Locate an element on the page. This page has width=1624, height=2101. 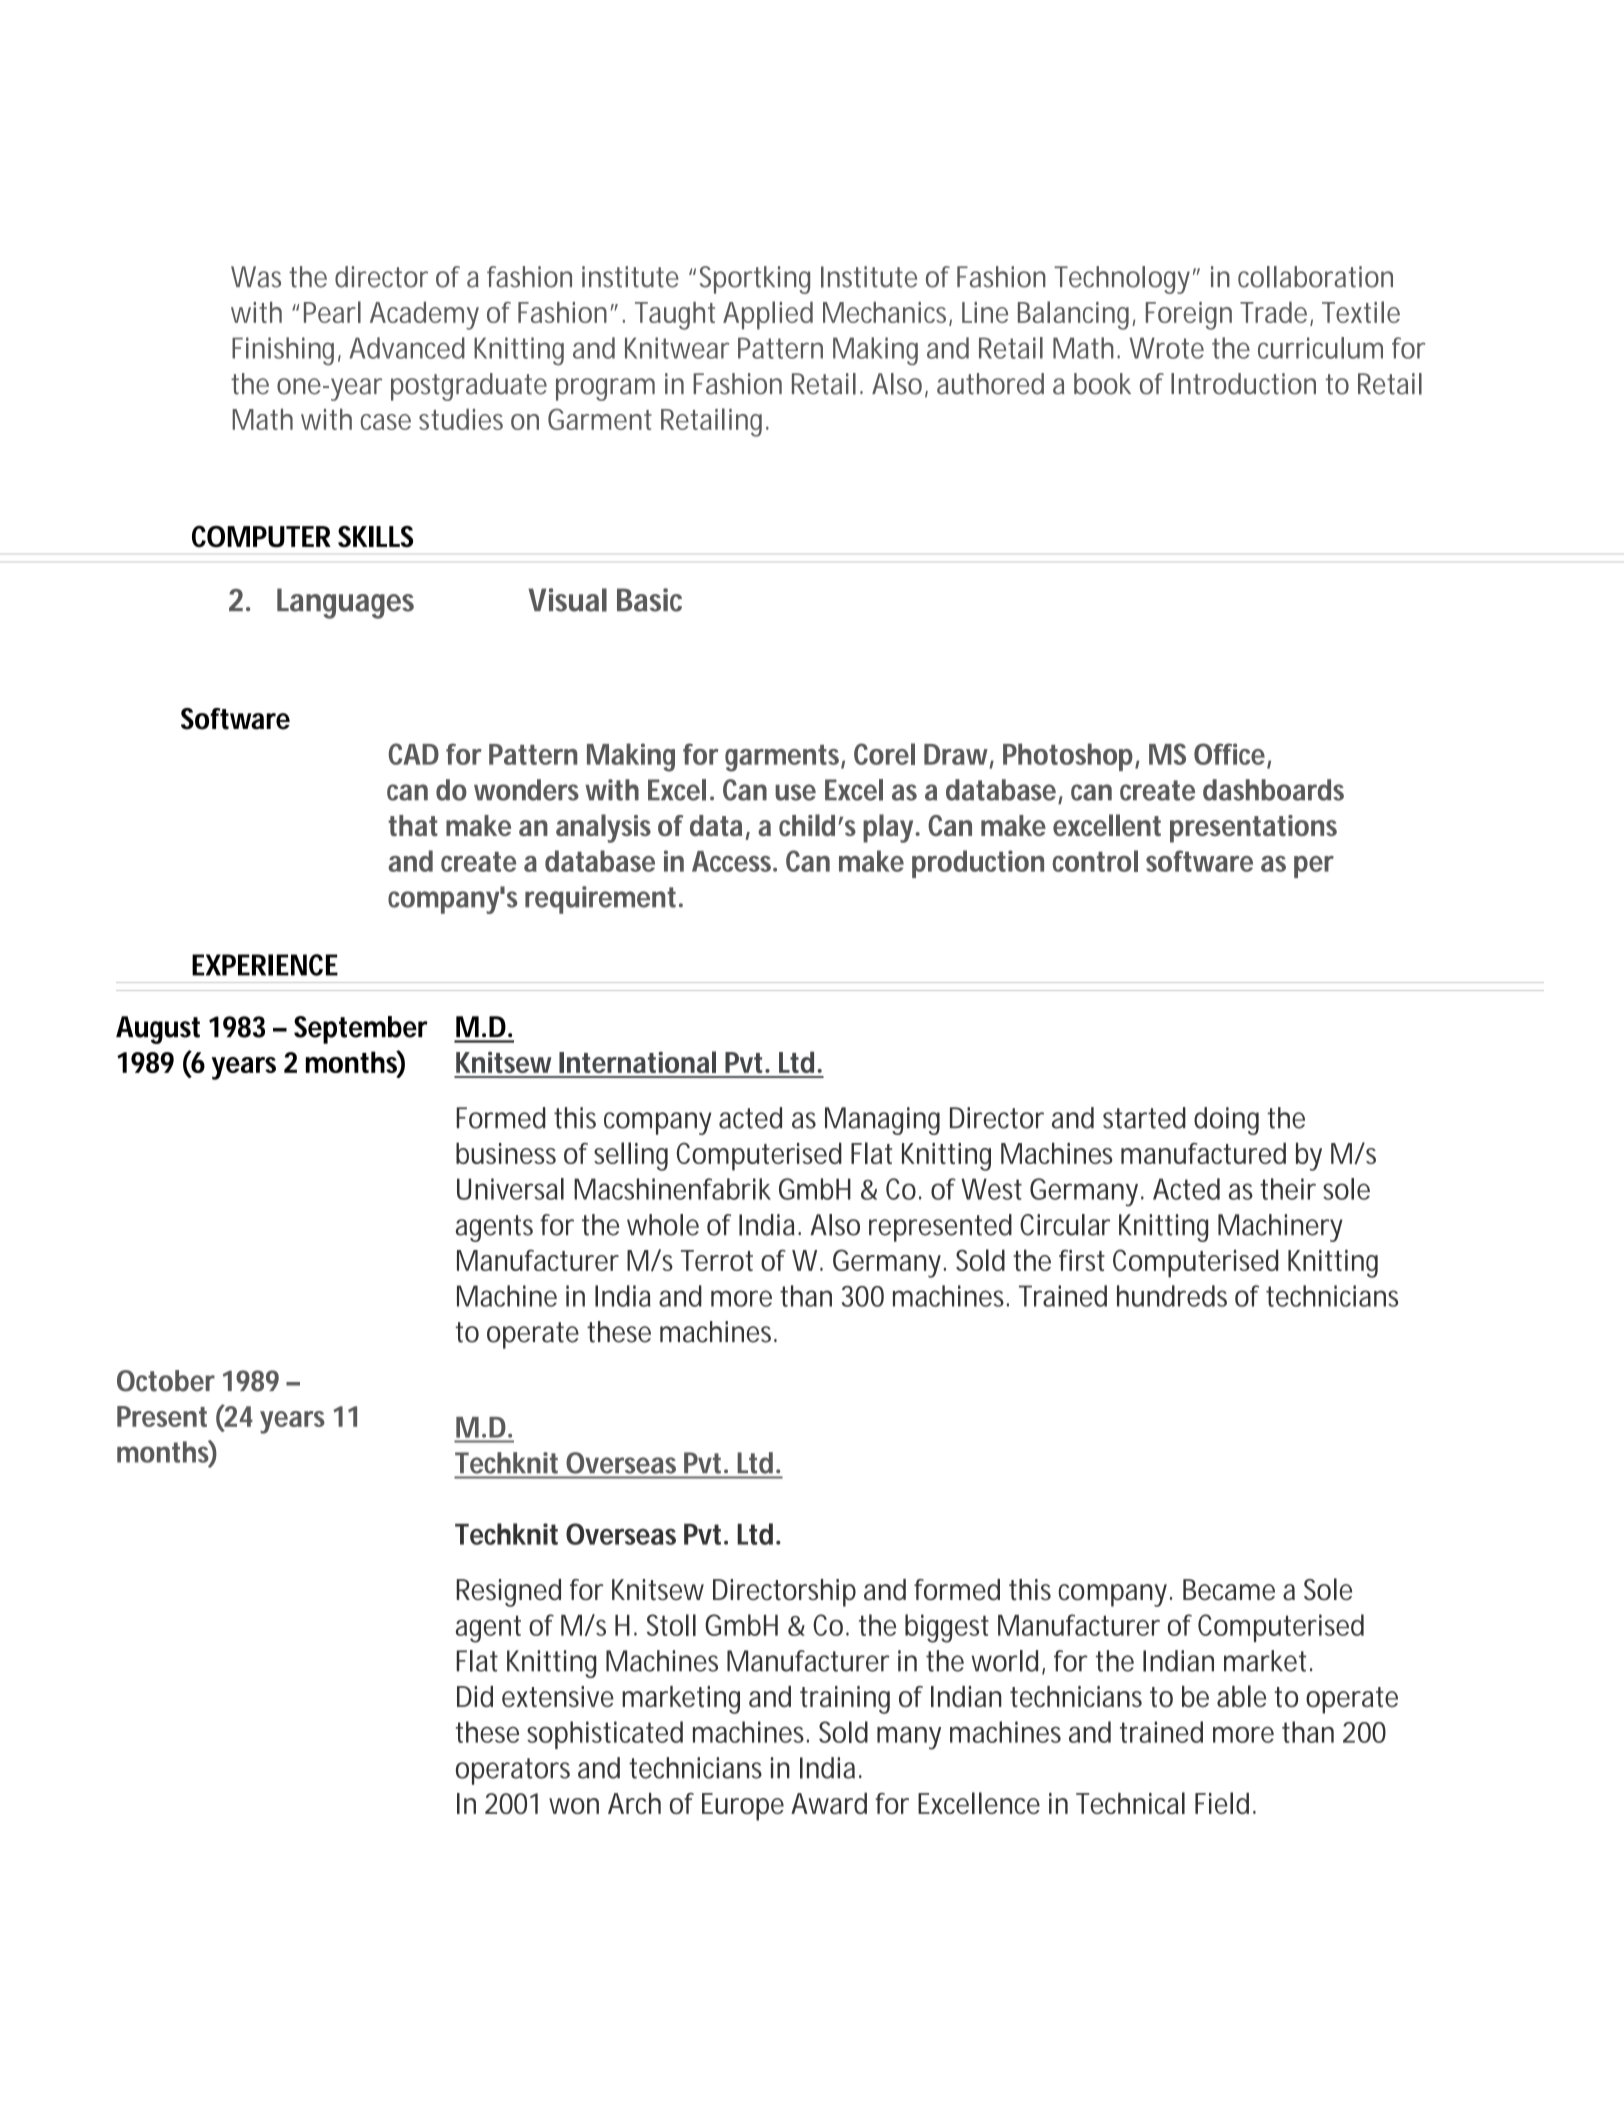
whole is located at coordinates (663, 1225).
